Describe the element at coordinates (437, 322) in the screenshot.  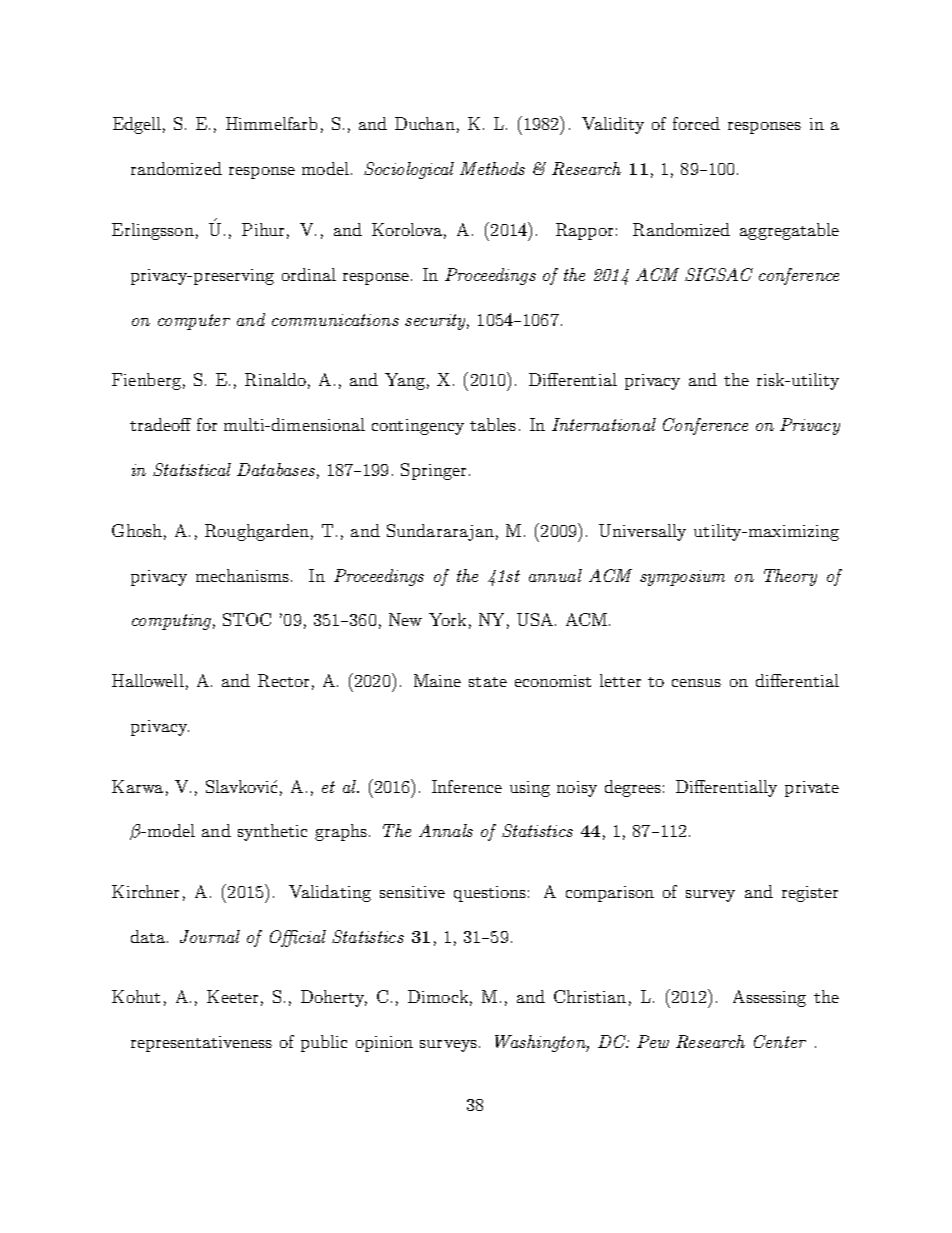
I see `security` at that location.
